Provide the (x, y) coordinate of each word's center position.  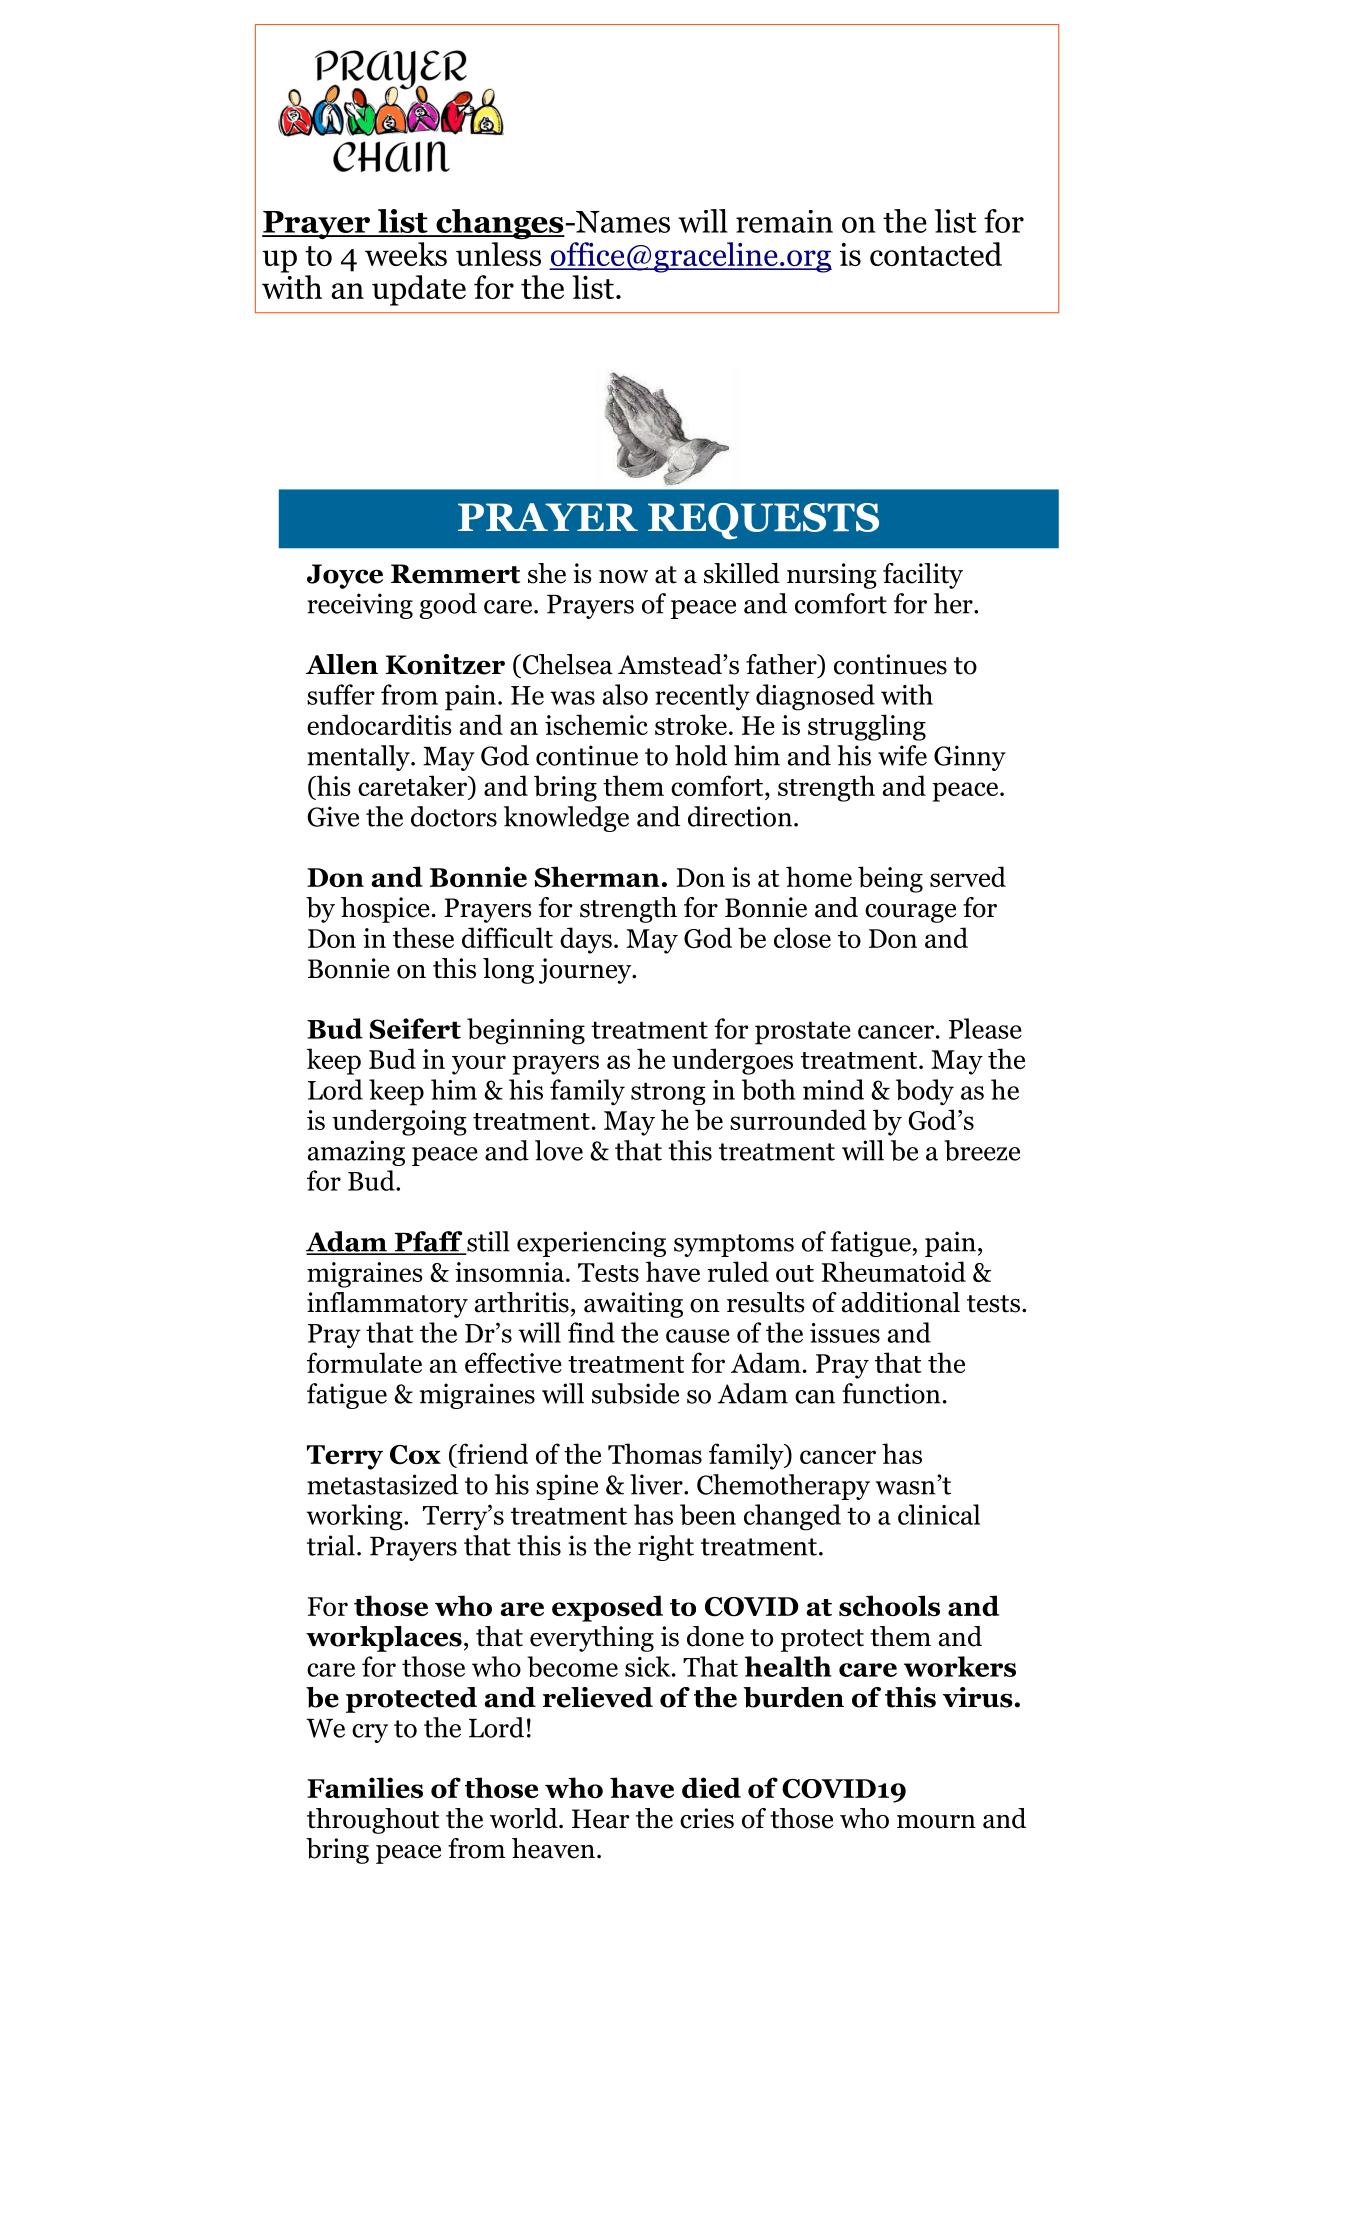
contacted (936, 254)
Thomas (655, 1453)
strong (668, 1093)
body (925, 1092)
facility (923, 576)
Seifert (415, 1028)
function (891, 1393)
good (448, 606)
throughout (373, 1821)
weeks (406, 254)
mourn (936, 1822)
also (625, 694)
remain (784, 221)
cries (707, 1818)
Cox (415, 1455)
